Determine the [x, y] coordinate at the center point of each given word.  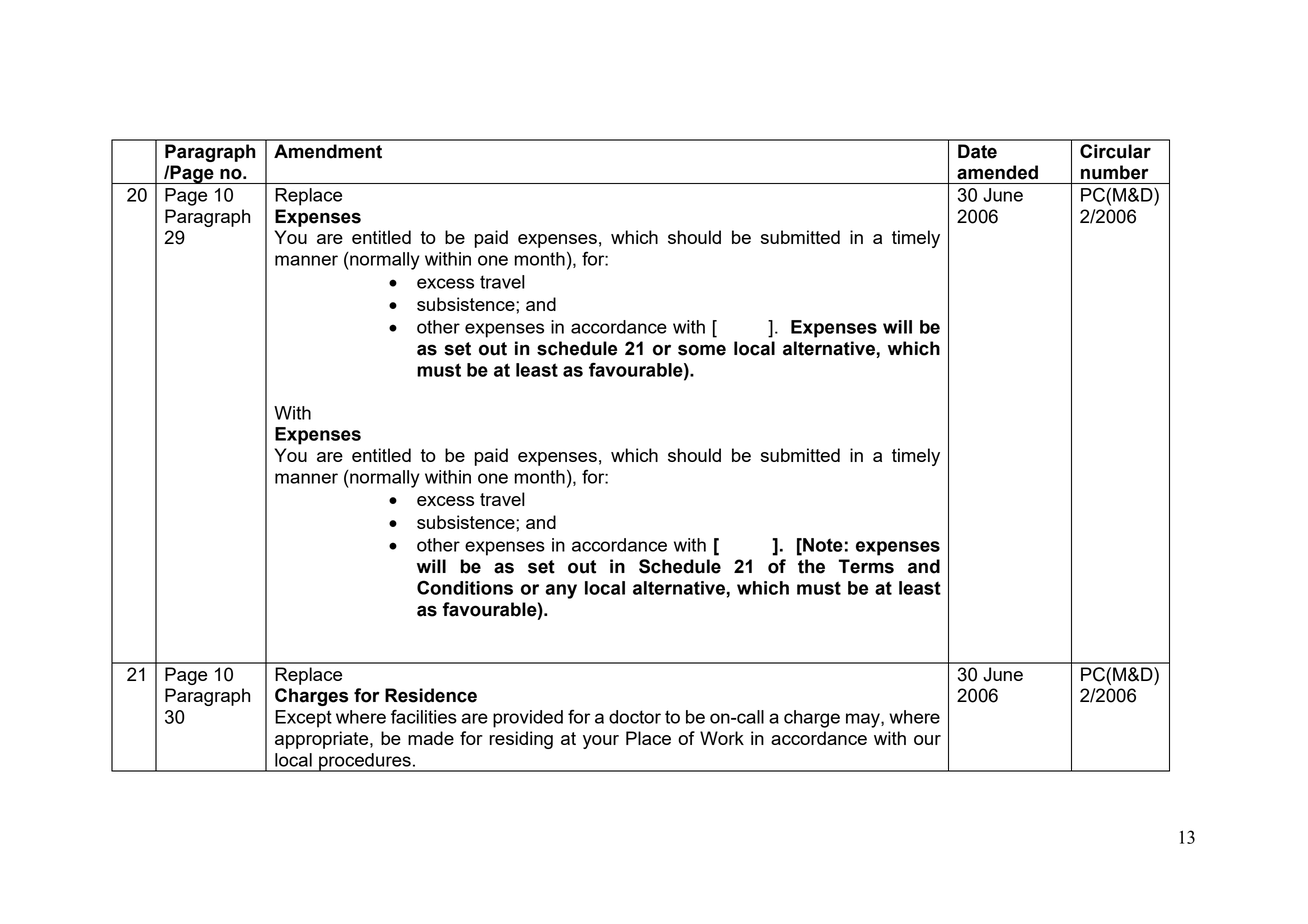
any [561, 591]
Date [977, 151]
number [1114, 172]
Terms [866, 566]
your [601, 742]
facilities [424, 716]
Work [722, 738]
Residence [431, 695]
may [864, 720]
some [702, 350]
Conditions [465, 587]
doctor [635, 717]
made [431, 738]
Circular [1115, 151]
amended [997, 172]
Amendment [328, 151]
